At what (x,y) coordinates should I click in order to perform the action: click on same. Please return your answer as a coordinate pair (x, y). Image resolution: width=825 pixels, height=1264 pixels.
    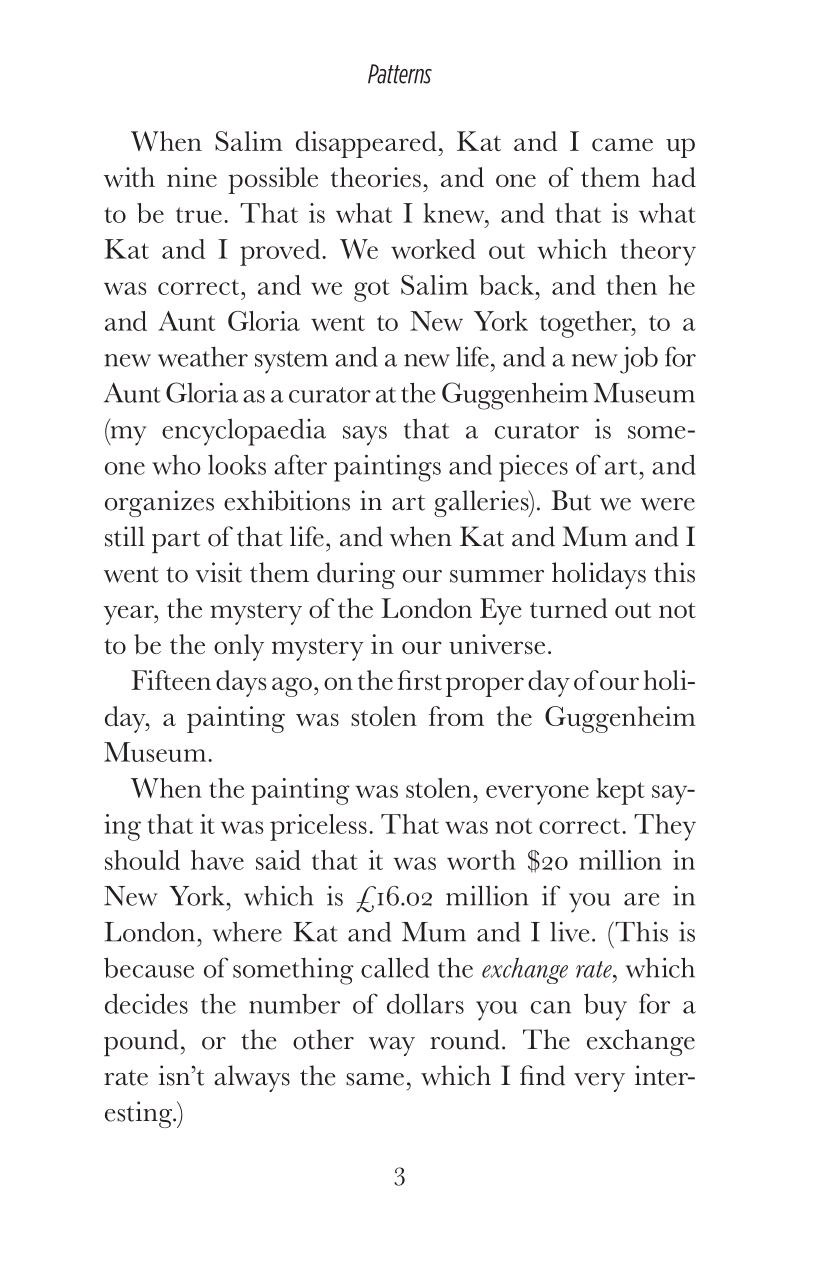
    Looking at the image, I should click on (375, 1079).
